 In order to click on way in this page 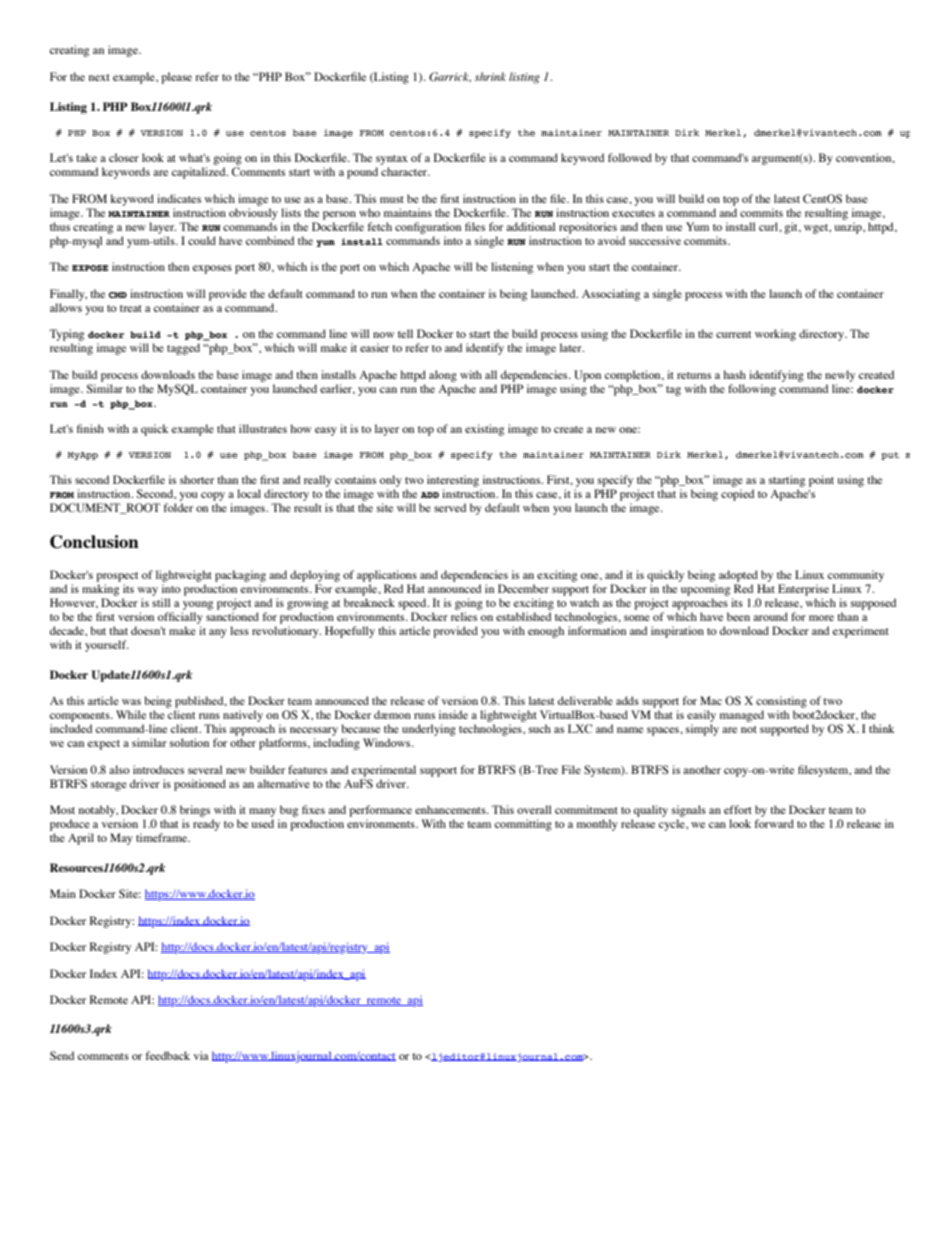, I will do `click(148, 591)`.
